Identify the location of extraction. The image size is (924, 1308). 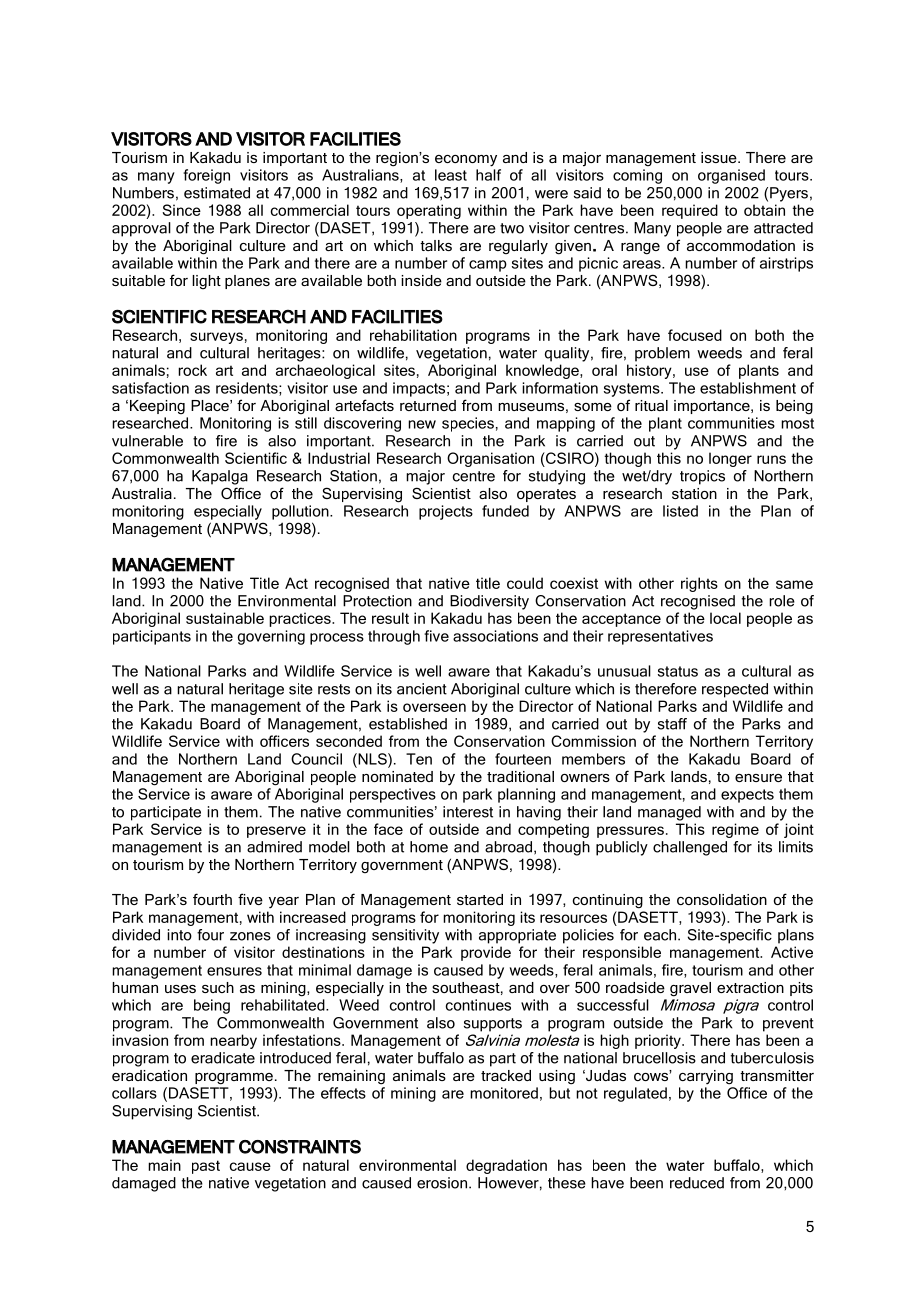
(750, 987).
